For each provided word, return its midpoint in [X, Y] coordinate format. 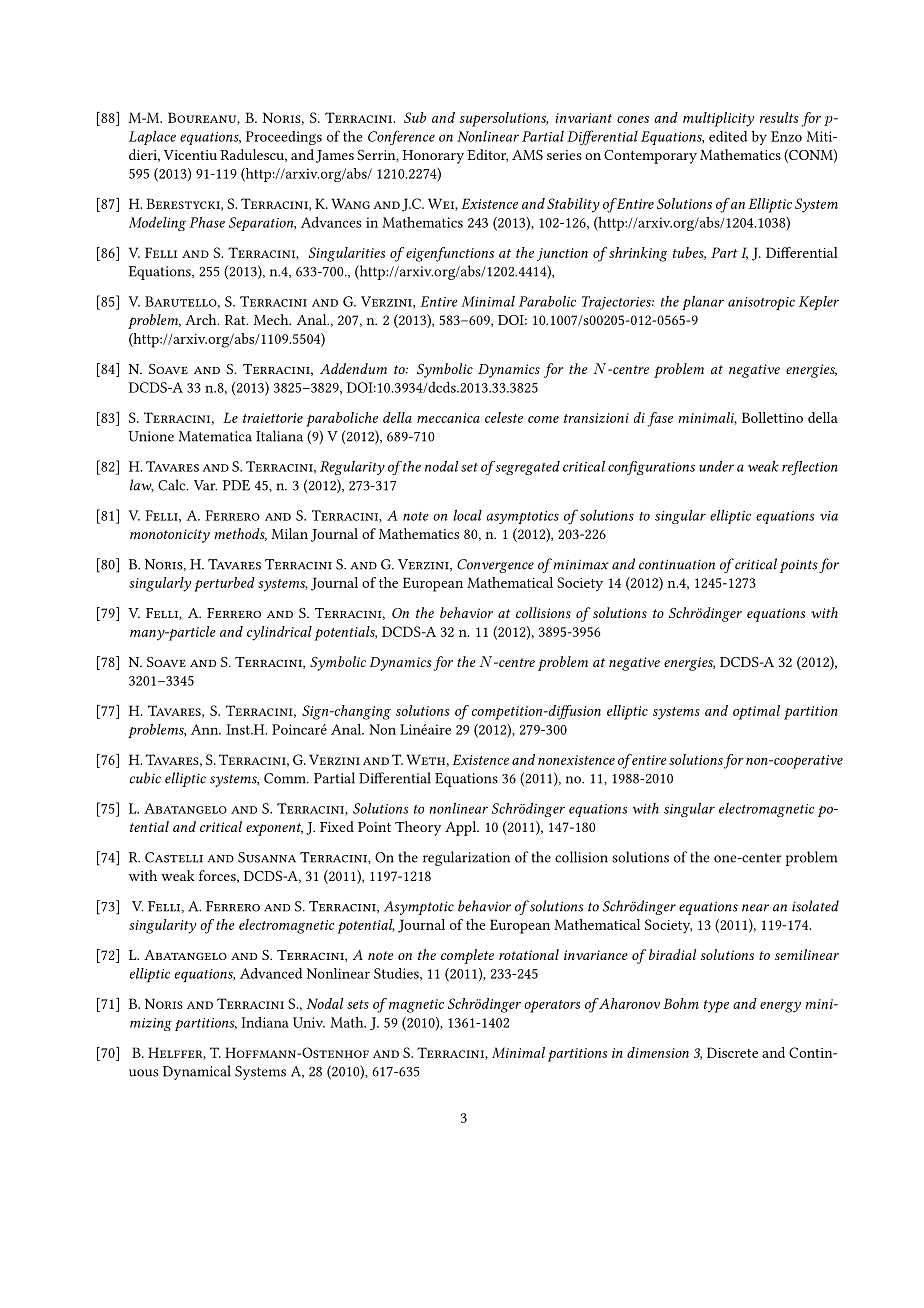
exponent [274, 829]
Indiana [265, 1022]
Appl [461, 828]
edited [728, 136]
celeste [504, 417]
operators [552, 1006]
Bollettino [772, 417]
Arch [202, 319]
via [829, 516]
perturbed [224, 584]
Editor [487, 155]
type [716, 1006]
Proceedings [284, 138]
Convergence [495, 566]
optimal [756, 712]
